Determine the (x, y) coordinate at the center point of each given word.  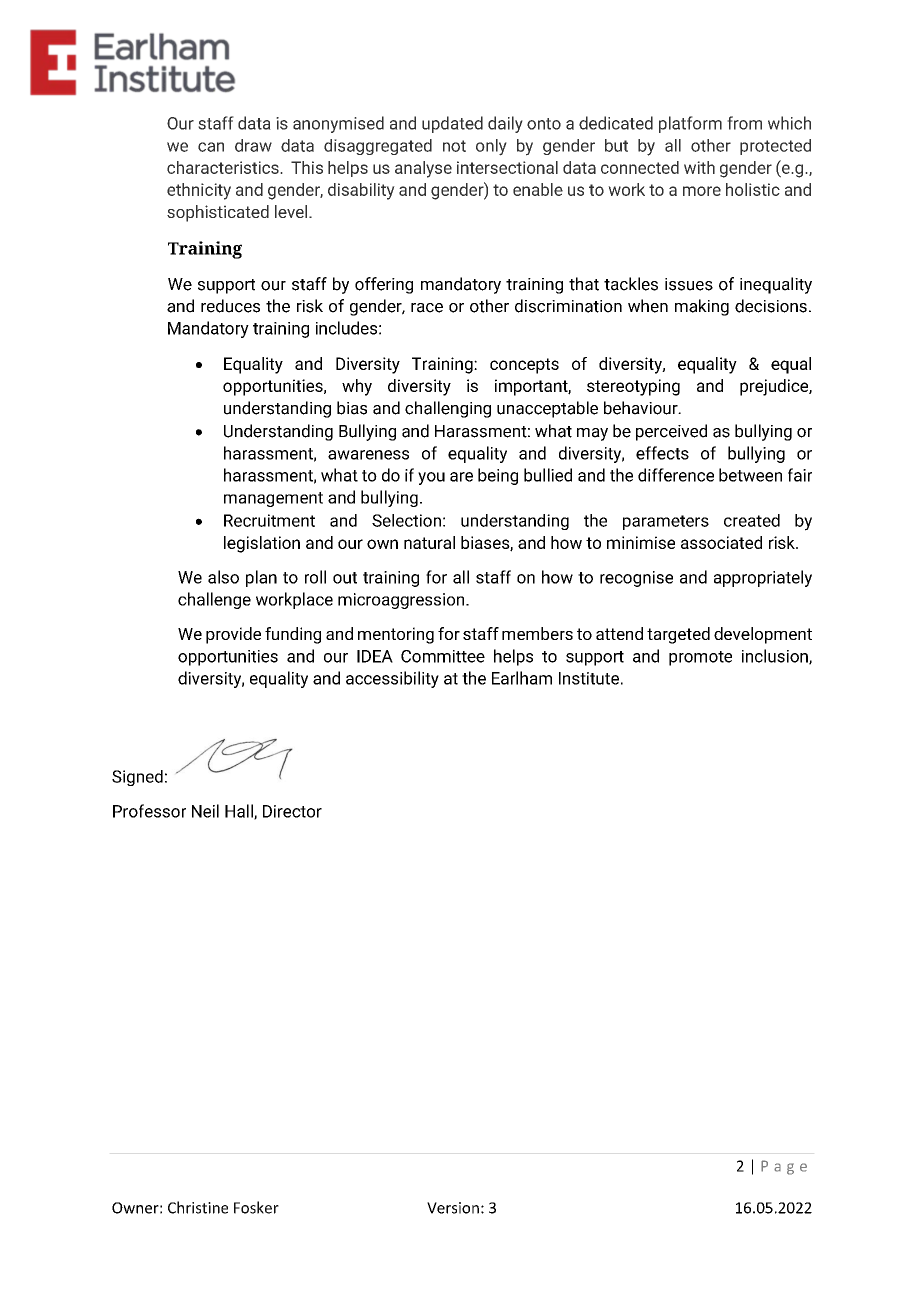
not (454, 146)
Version (453, 1208)
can (211, 147)
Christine (198, 1207)
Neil (205, 811)
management (273, 499)
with (699, 167)
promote (700, 658)
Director (292, 811)
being (498, 476)
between (750, 475)
